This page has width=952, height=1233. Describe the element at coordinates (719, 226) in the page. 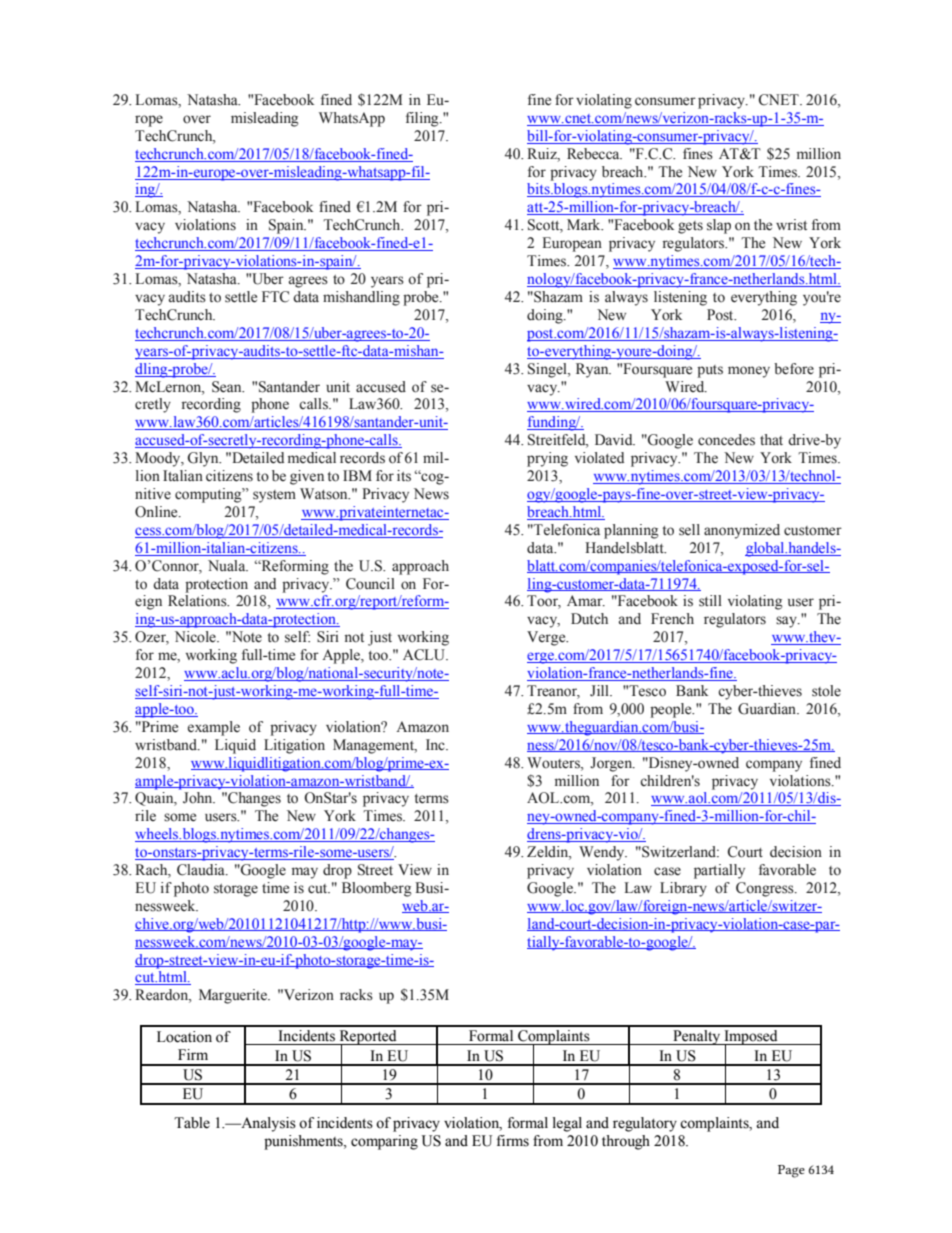

I see `slap` at that location.
